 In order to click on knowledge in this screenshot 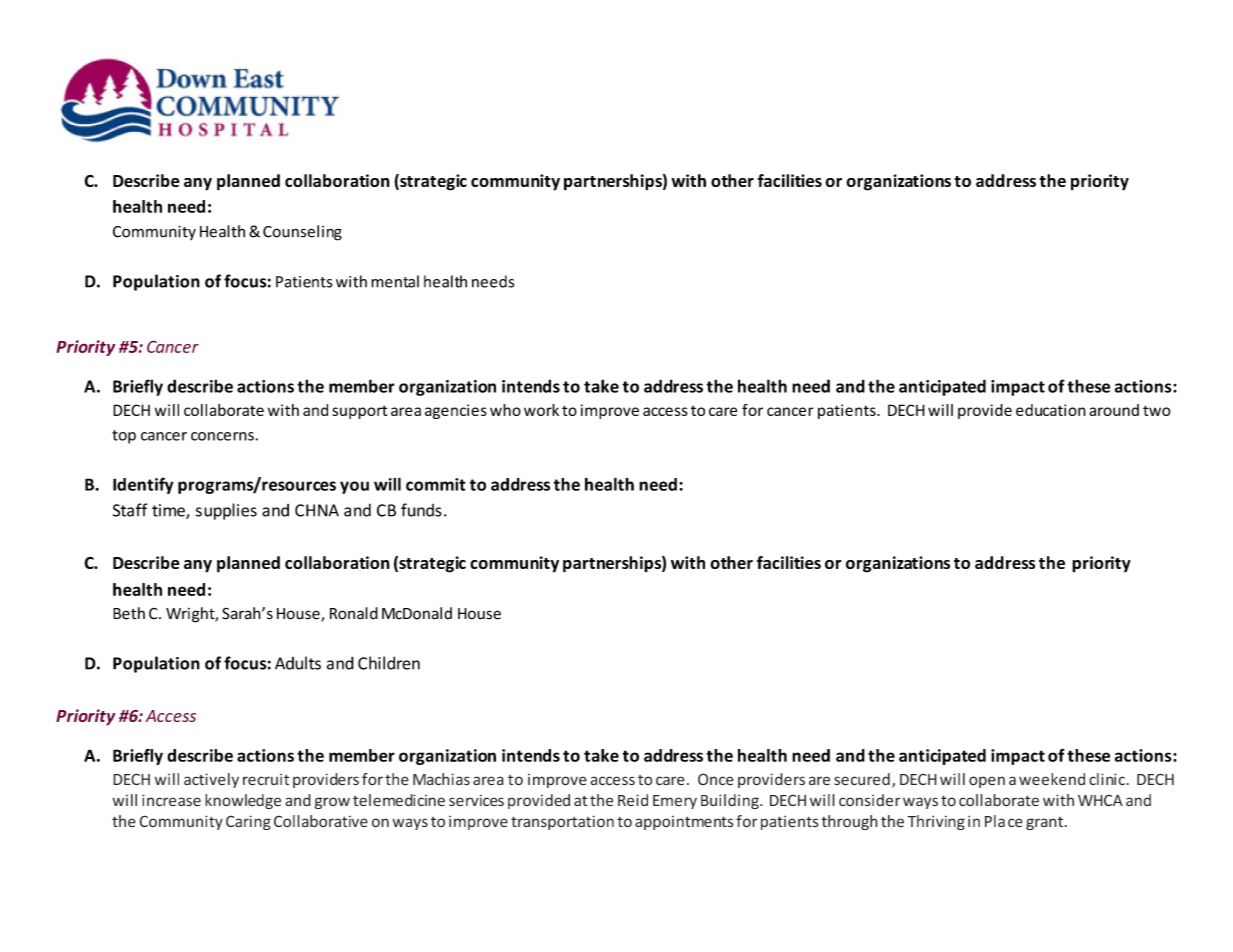, I will do `click(243, 801)`.
